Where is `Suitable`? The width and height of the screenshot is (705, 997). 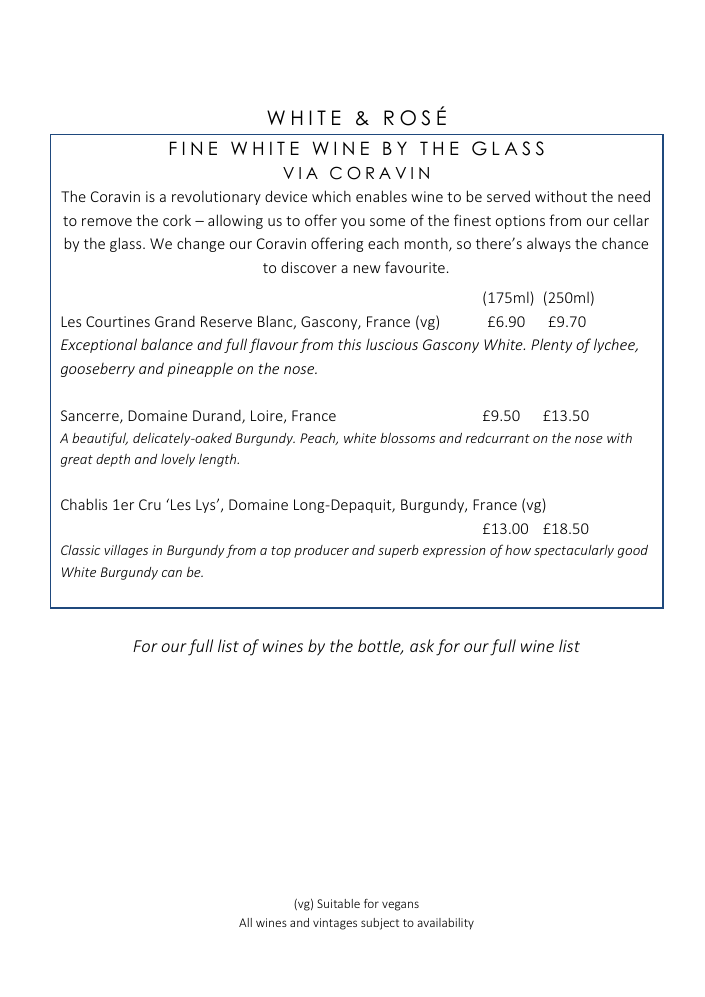 Suitable is located at coordinates (338, 903).
